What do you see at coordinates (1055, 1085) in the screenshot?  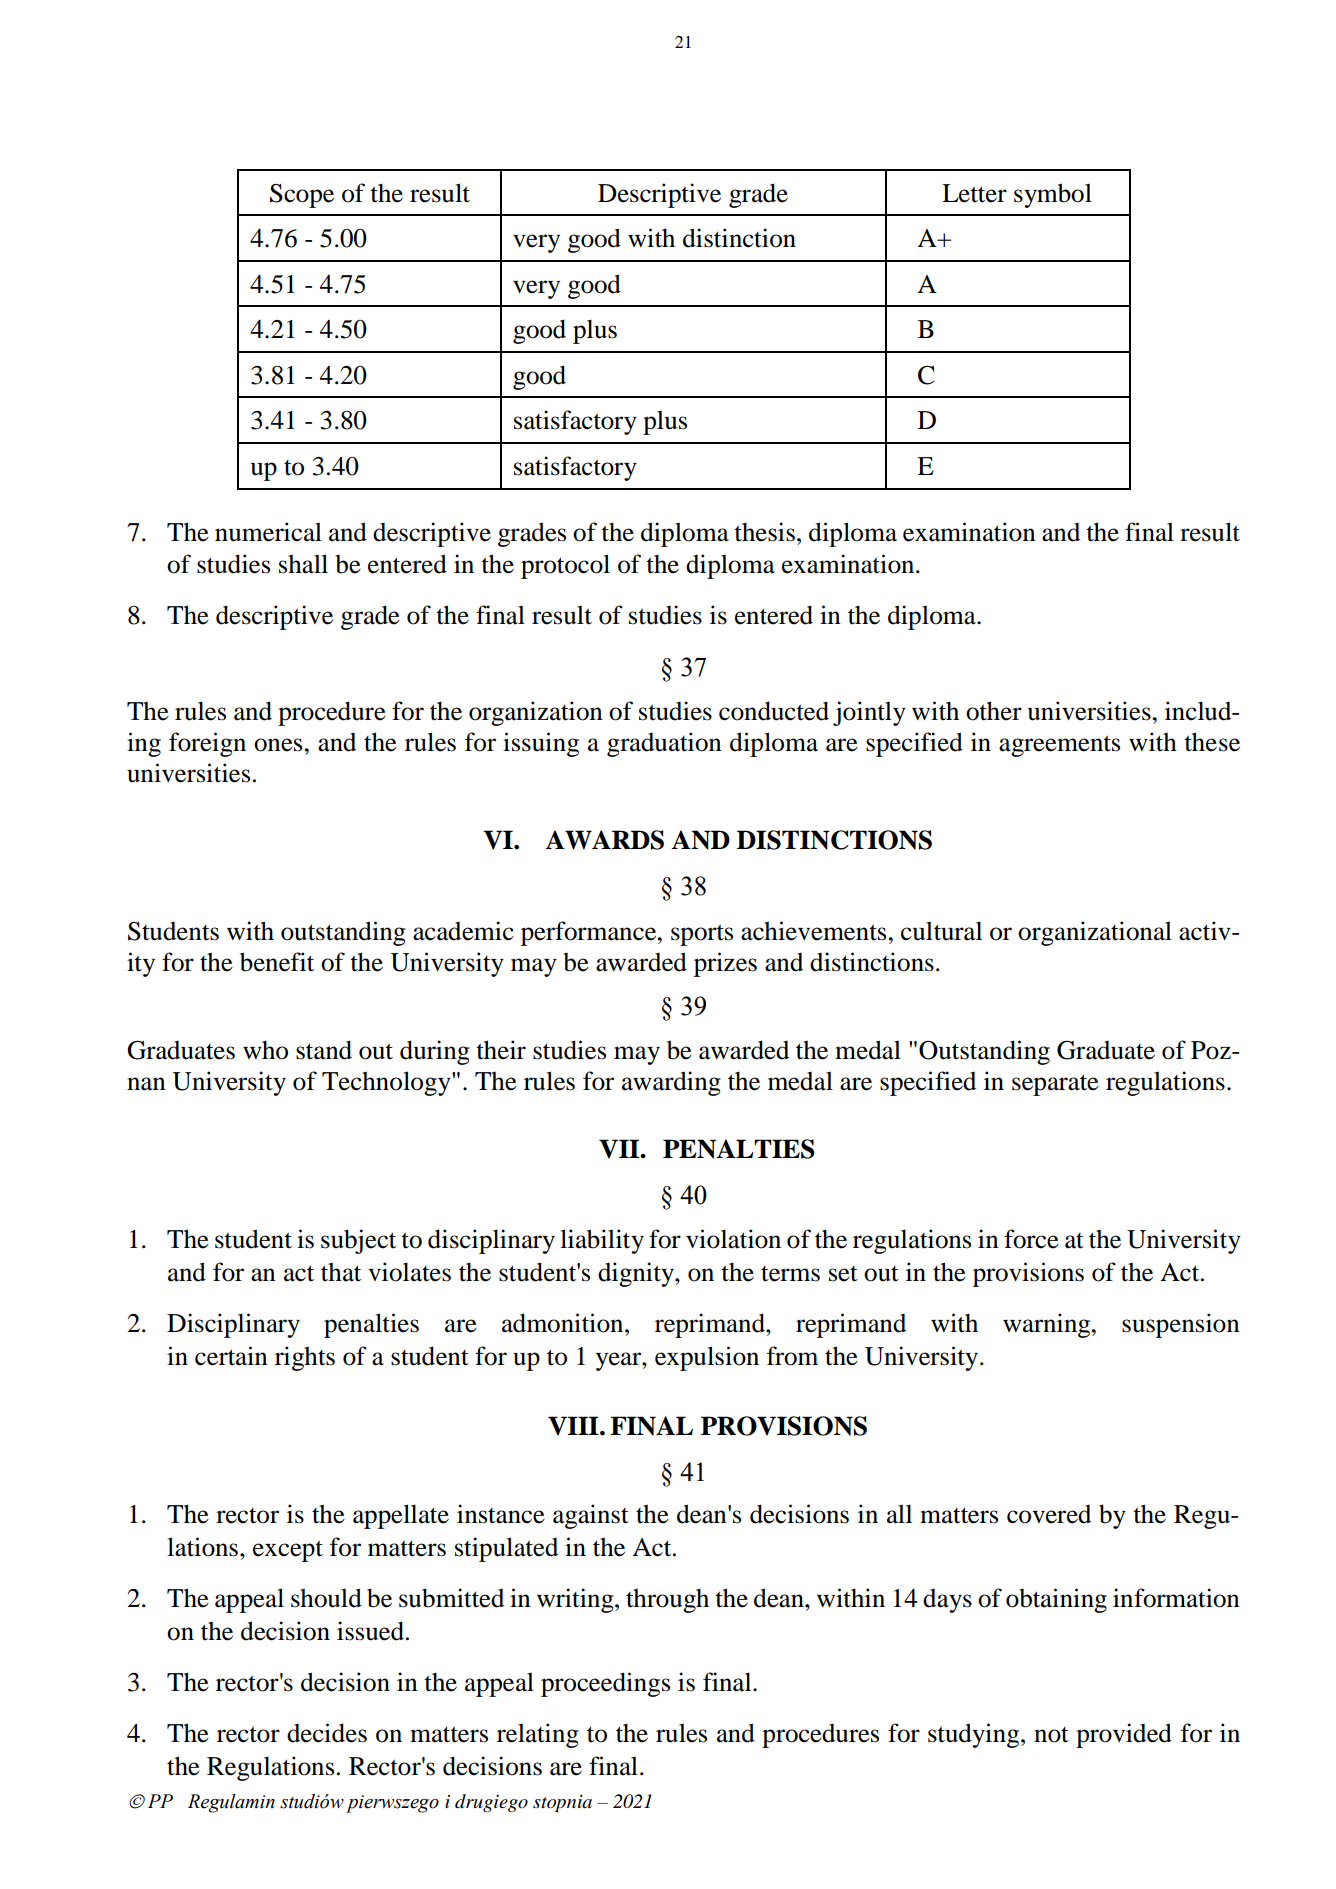 I see `separate` at bounding box center [1055, 1085].
